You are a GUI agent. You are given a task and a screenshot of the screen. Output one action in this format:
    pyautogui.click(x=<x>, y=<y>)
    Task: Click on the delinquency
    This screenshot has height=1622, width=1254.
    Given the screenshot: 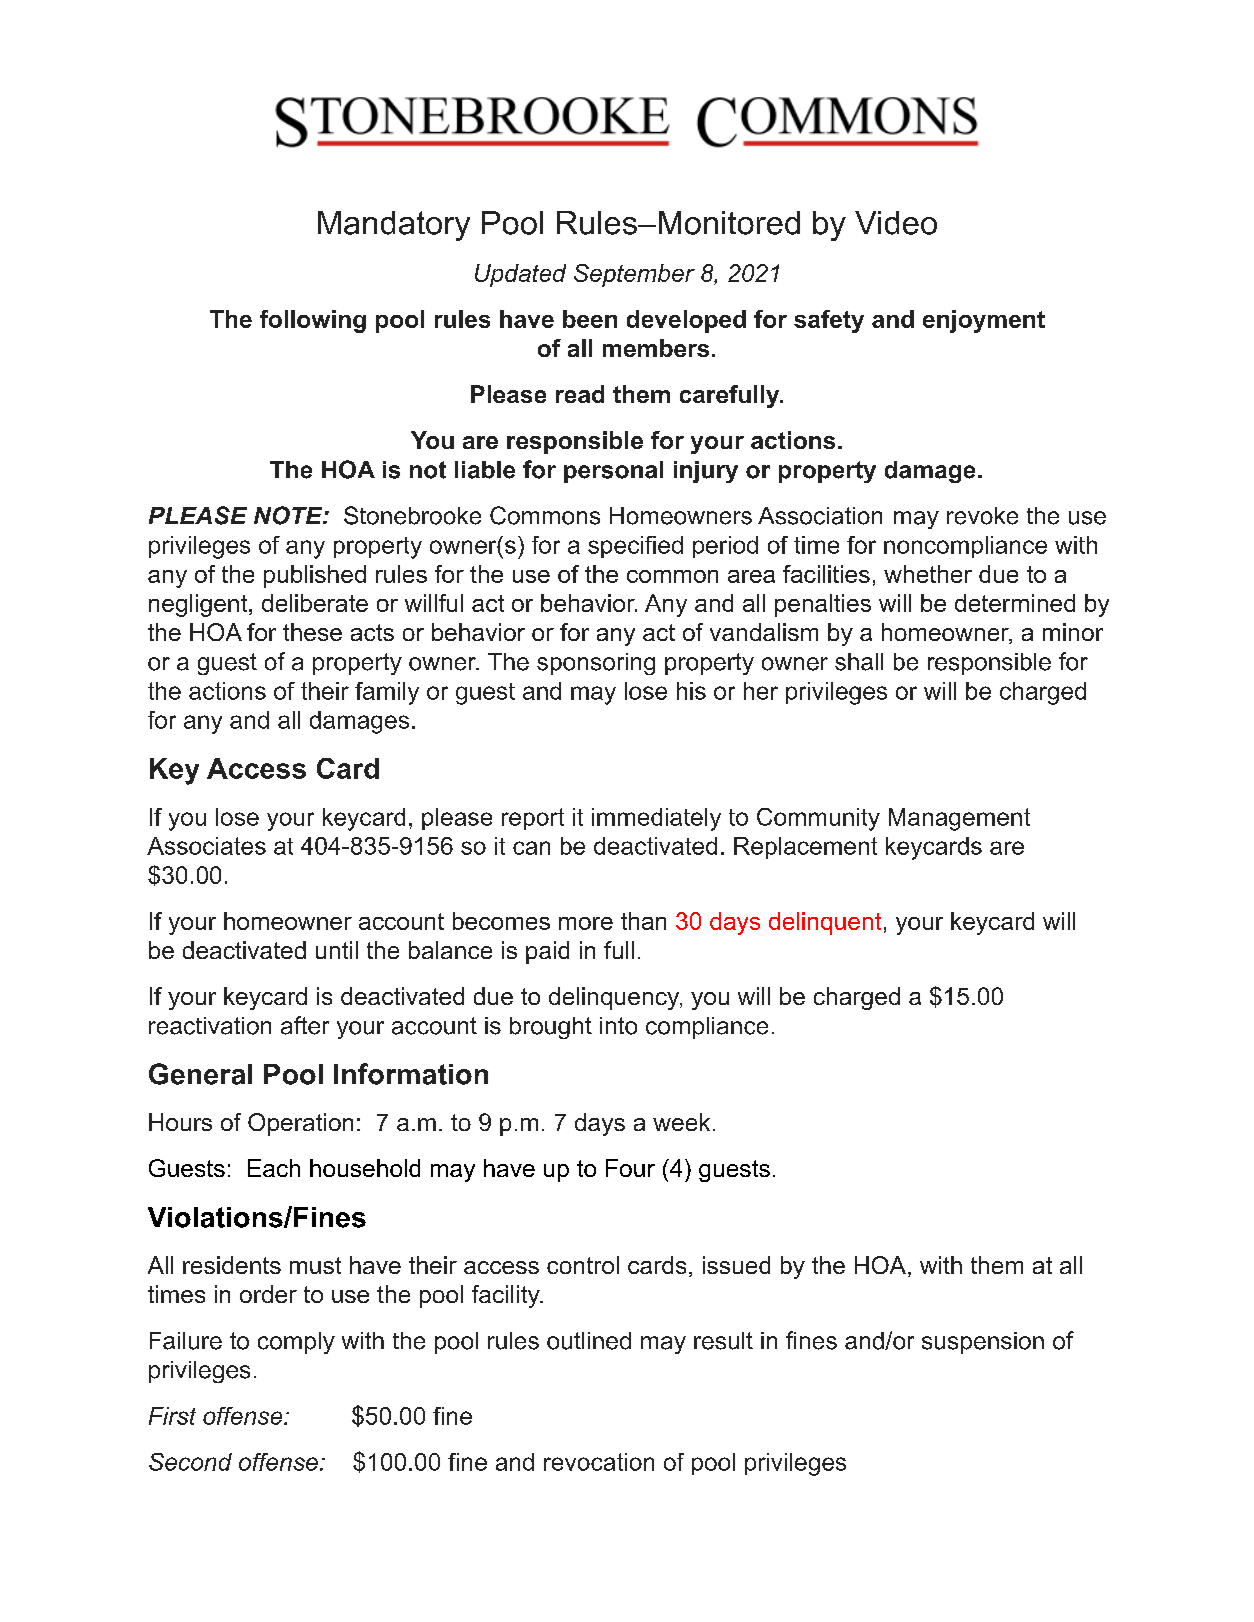 What is the action you would take?
    pyautogui.click(x=615, y=998)
